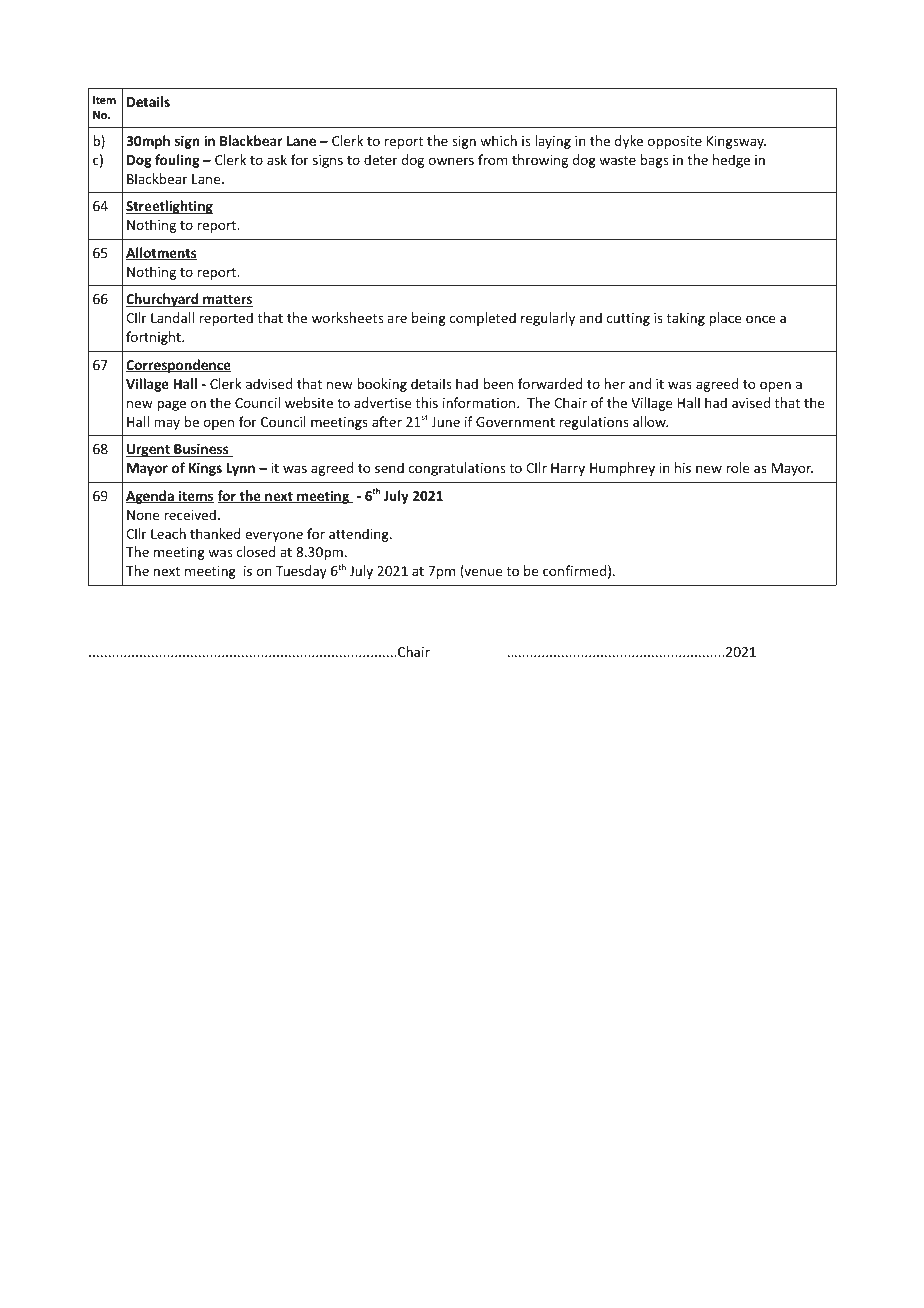 The height and width of the document is (1308, 924). I want to click on role, so click(737, 467).
